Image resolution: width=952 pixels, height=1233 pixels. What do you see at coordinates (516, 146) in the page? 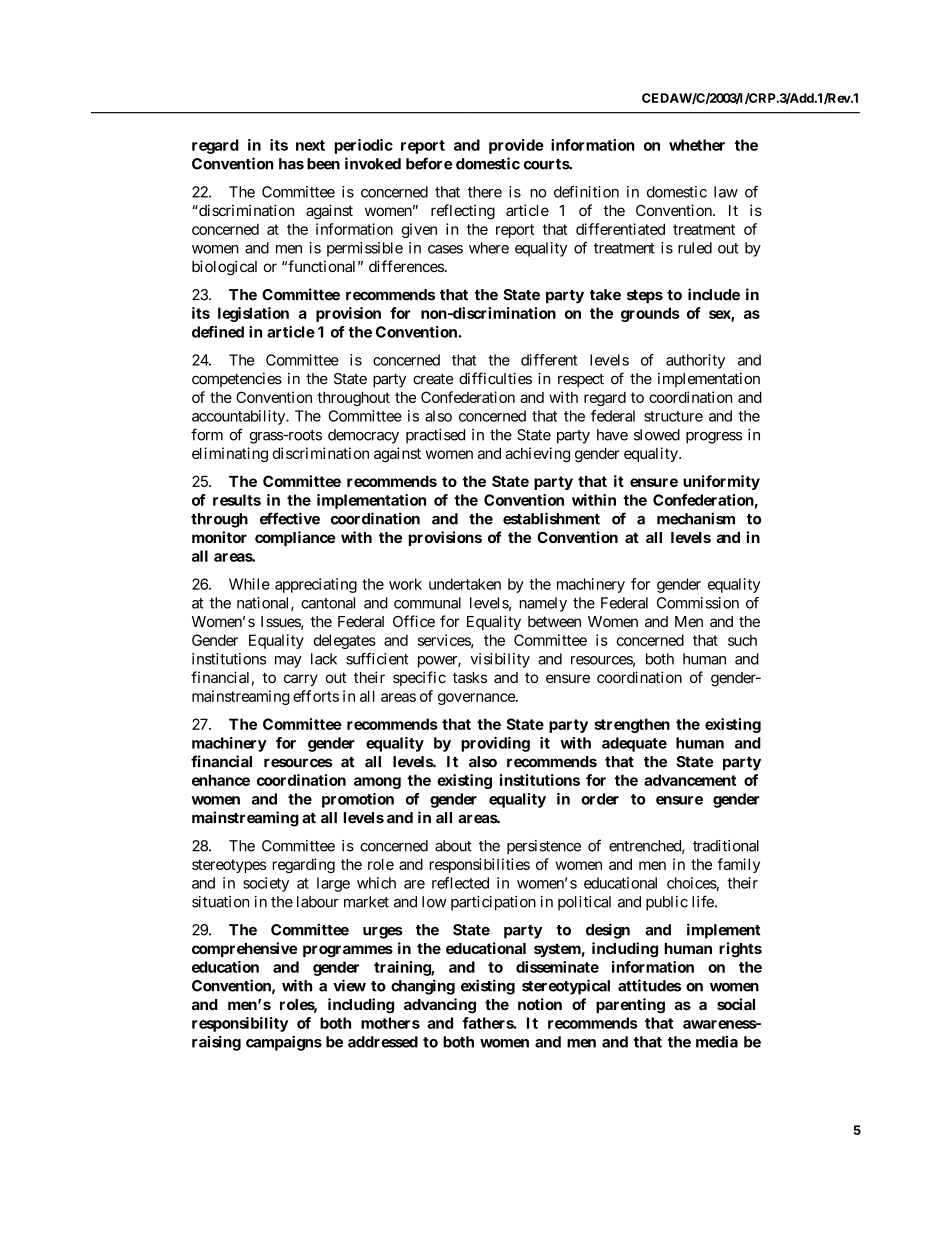
I see `provide` at bounding box center [516, 146].
